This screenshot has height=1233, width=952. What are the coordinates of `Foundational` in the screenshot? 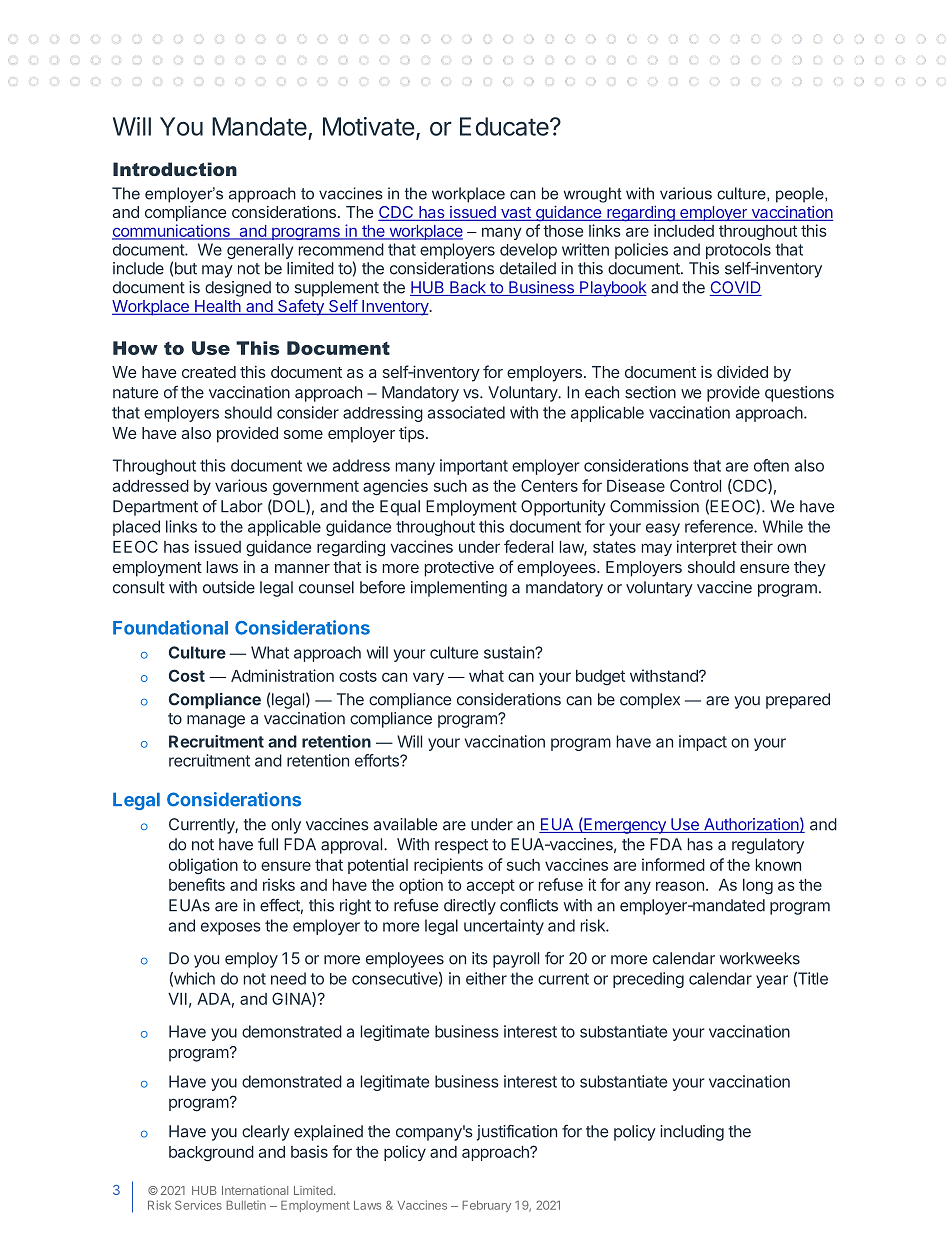 It's located at (170, 627).
